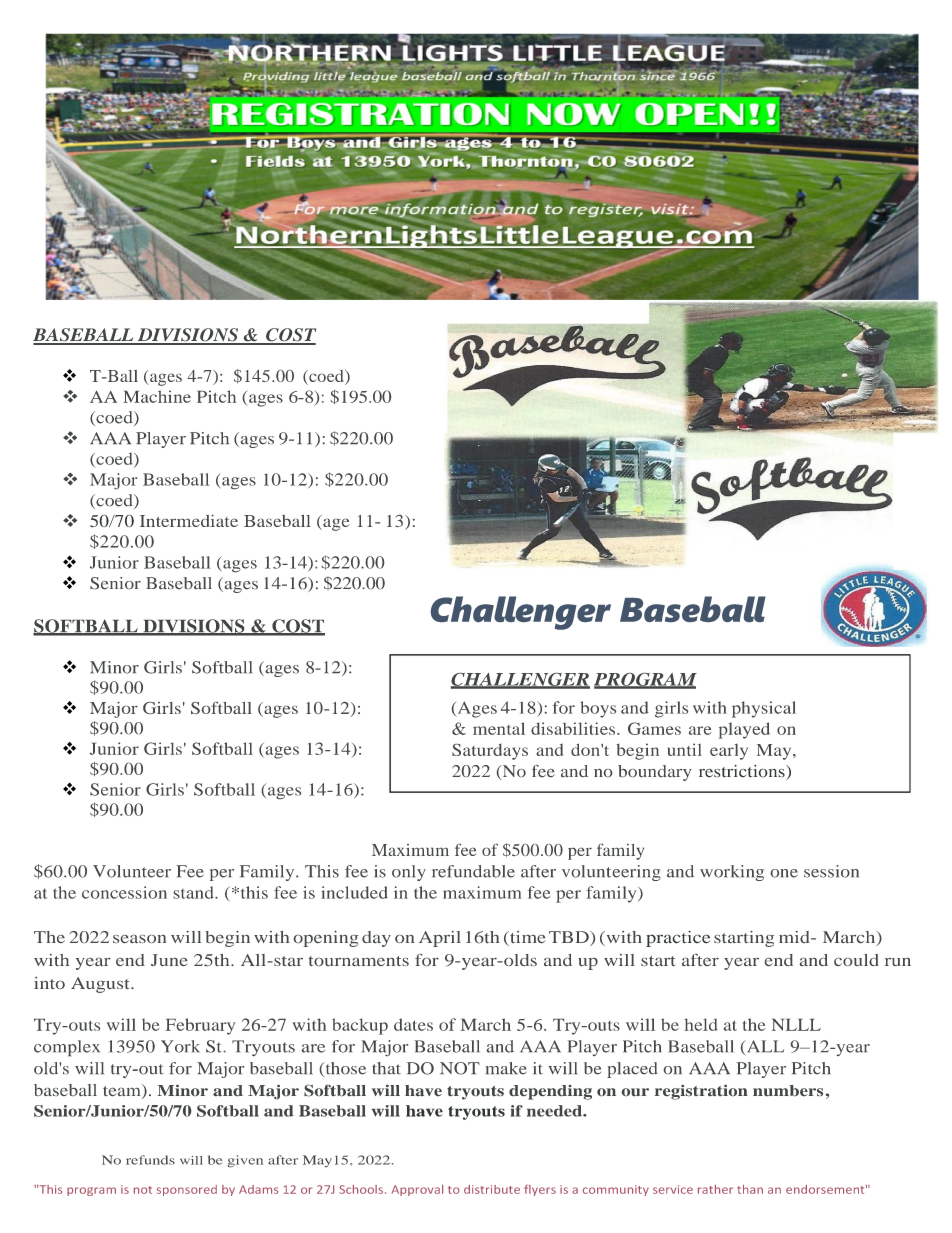  Describe the element at coordinates (150, 1160) in the screenshot. I see `refunds` at that location.
